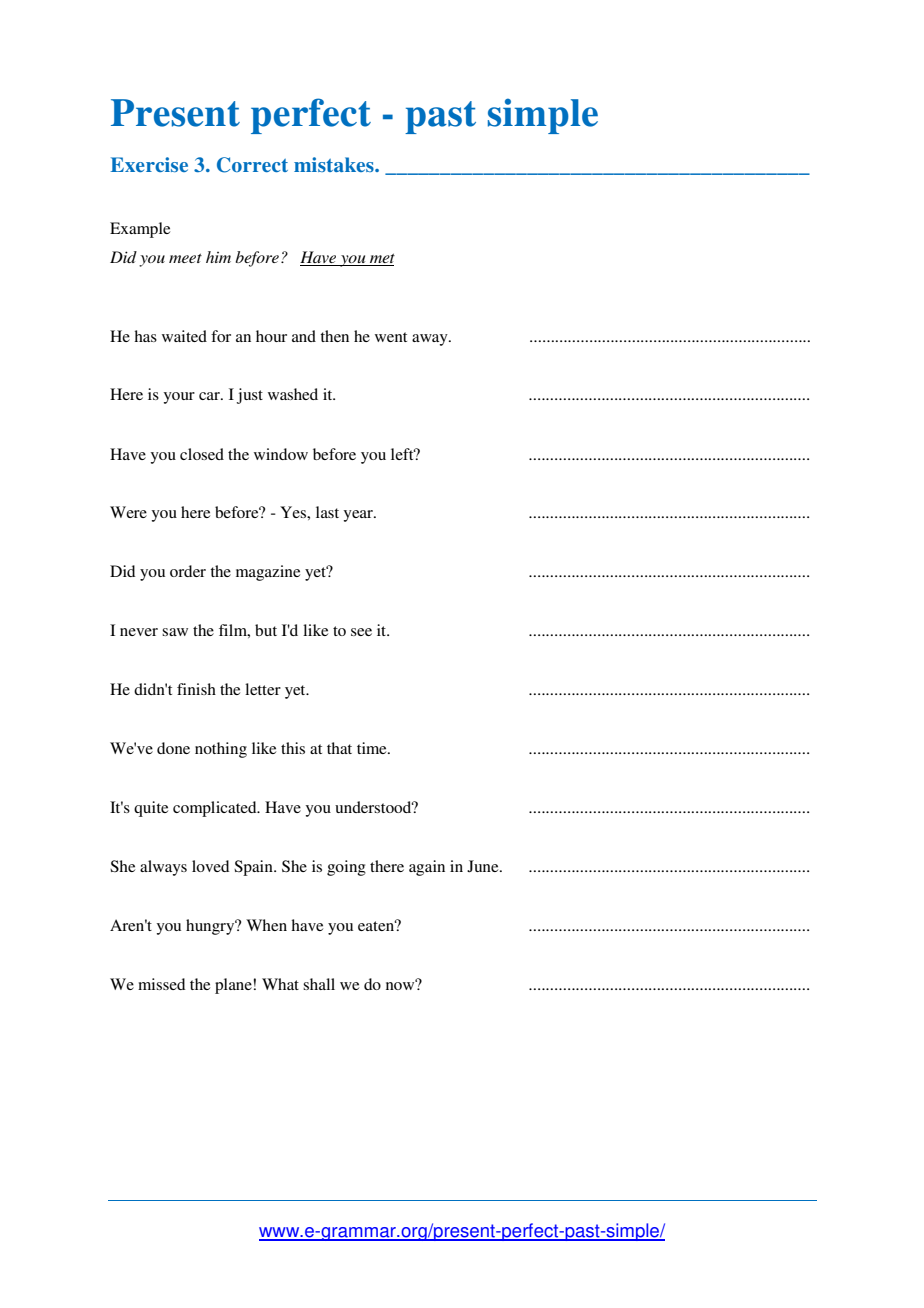 Image resolution: width=924 pixels, height=1308 pixels. Describe the element at coordinates (161, 984) in the screenshot. I see `missed` at that location.
